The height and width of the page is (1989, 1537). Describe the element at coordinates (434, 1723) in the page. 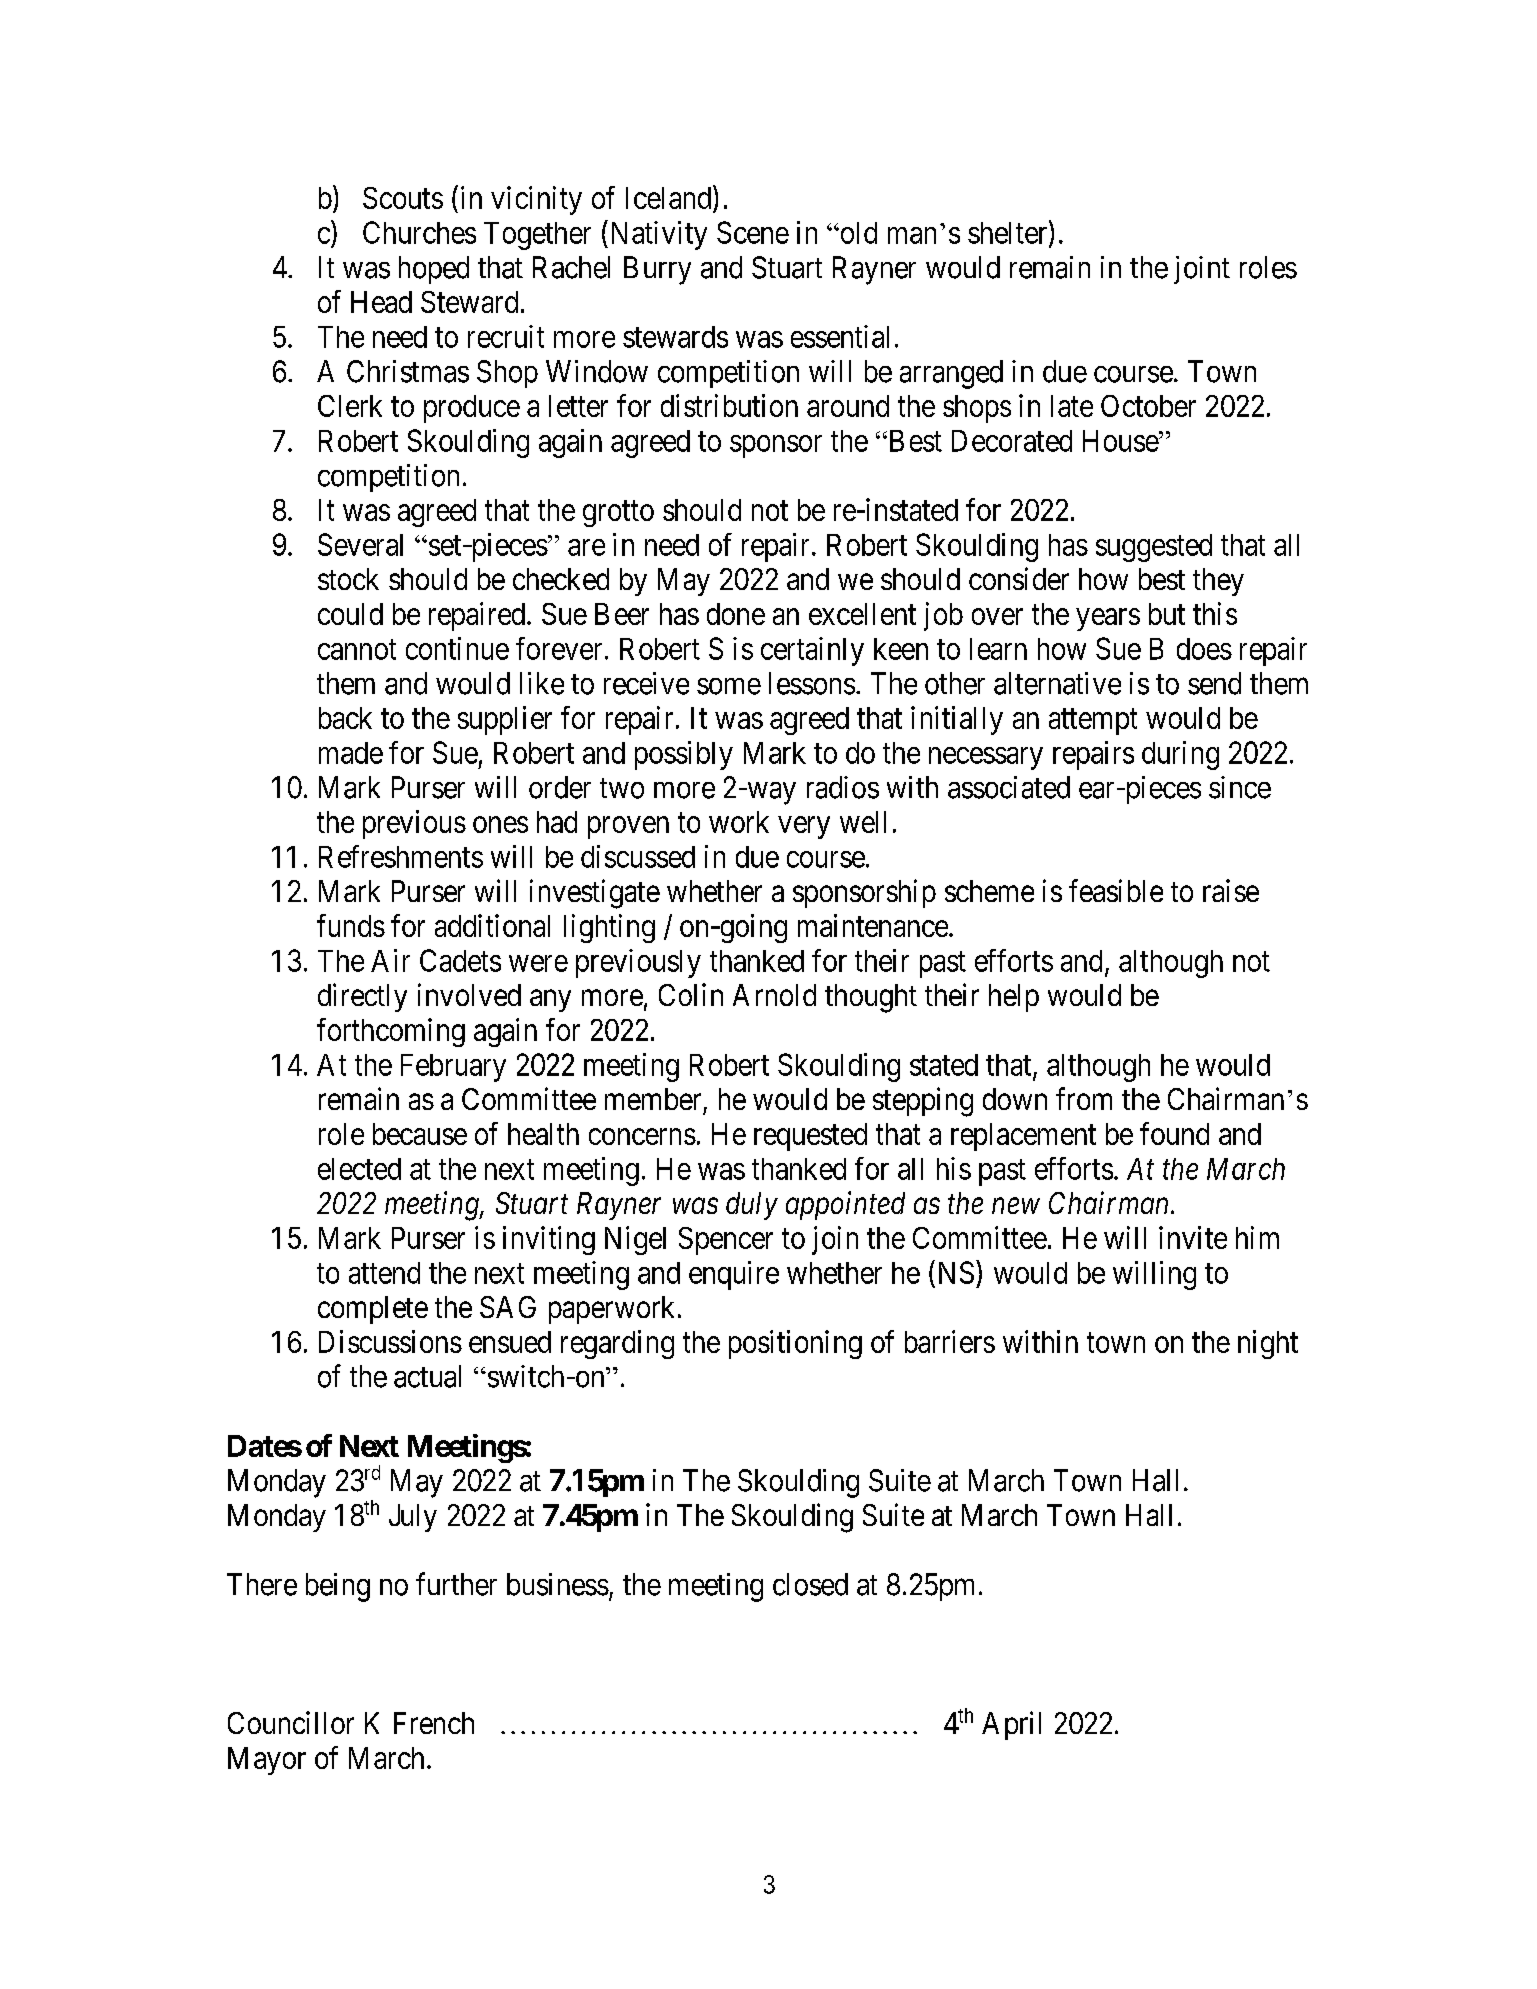

I see `French` at that location.
